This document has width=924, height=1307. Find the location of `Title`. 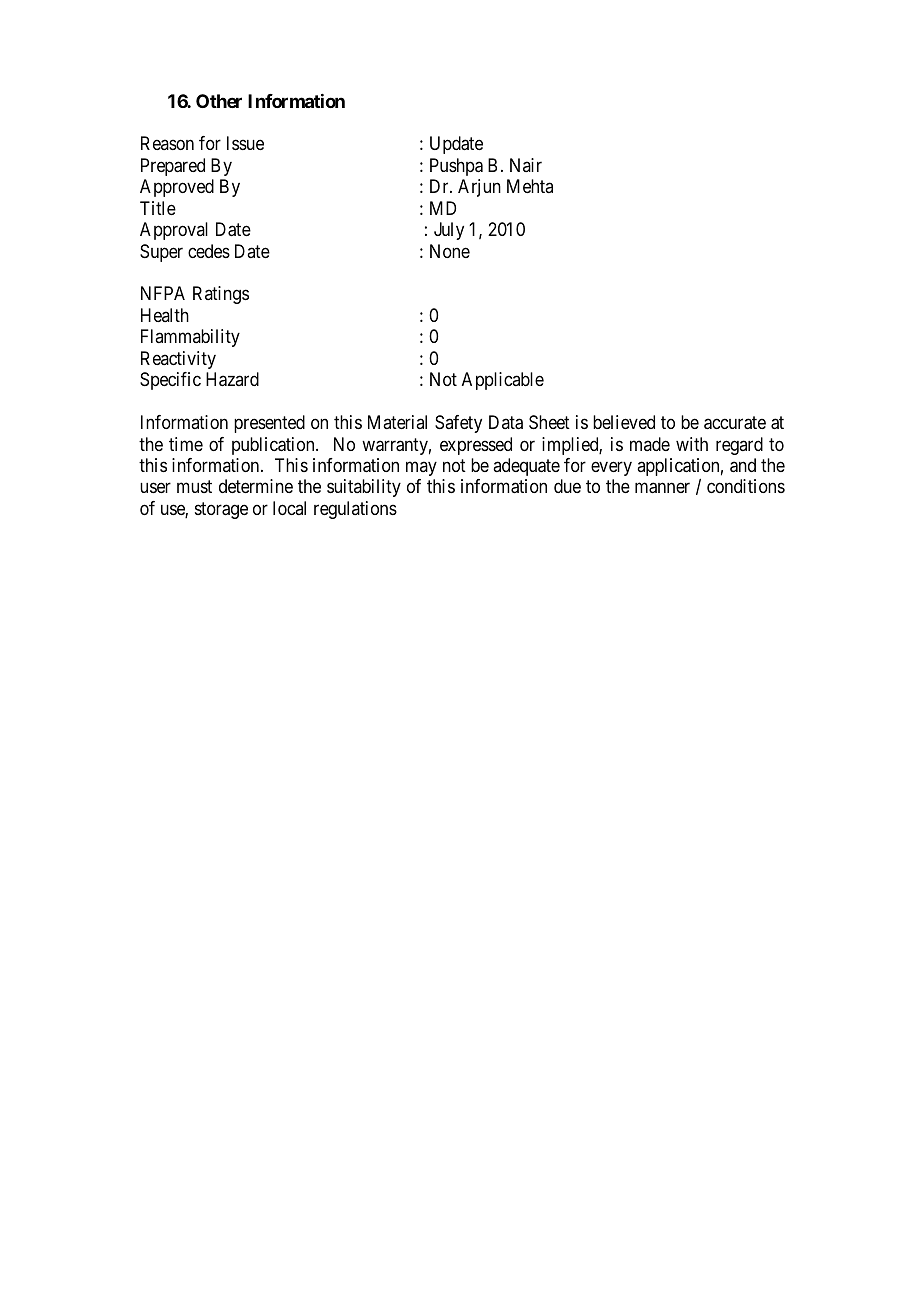

Title is located at coordinates (158, 208).
